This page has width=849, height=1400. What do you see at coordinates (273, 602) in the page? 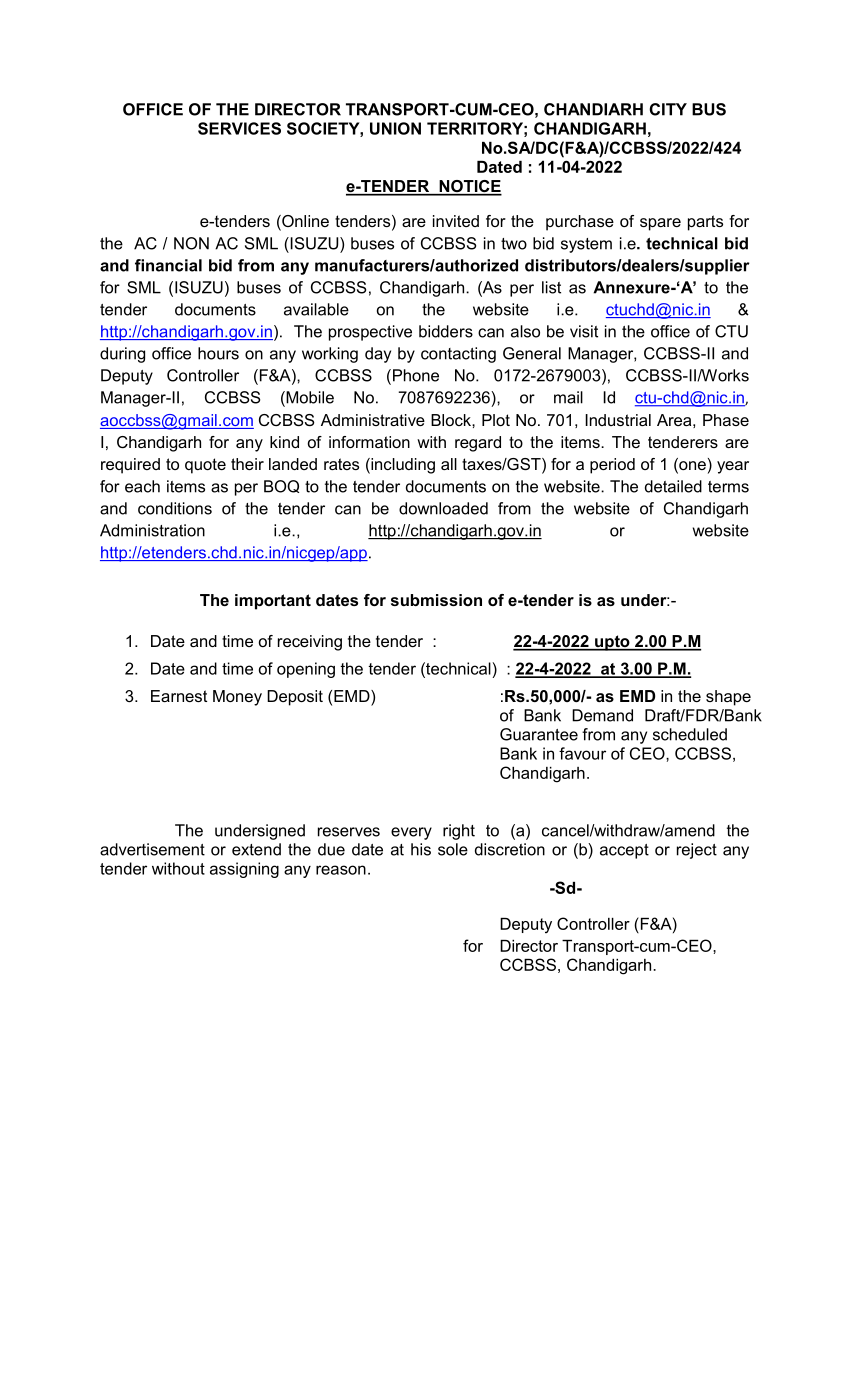
I see `important` at bounding box center [273, 602].
